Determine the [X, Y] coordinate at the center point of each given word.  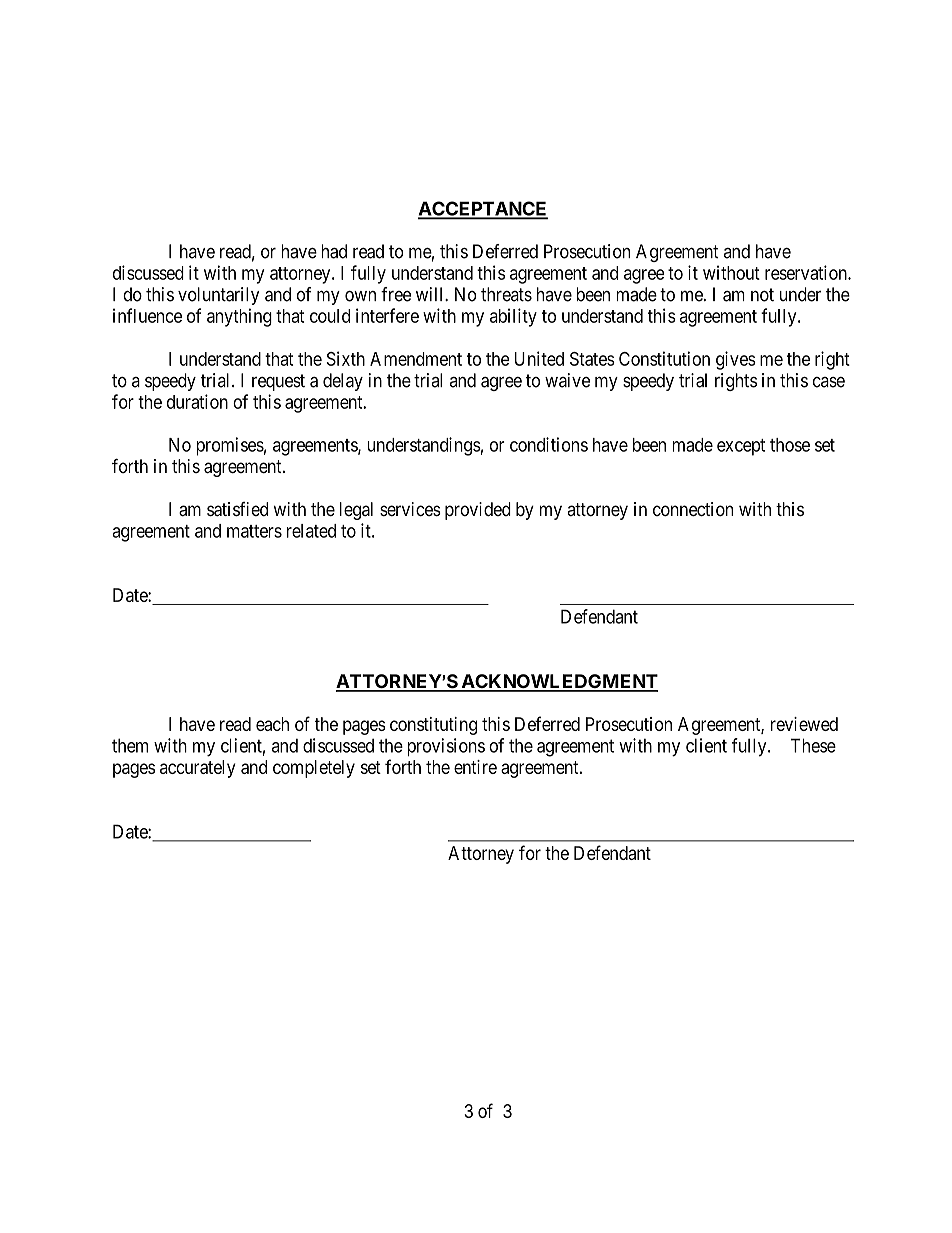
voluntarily [218, 296]
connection [693, 509]
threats [506, 294]
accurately [198, 769]
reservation [807, 272]
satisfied [237, 509]
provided [478, 511]
